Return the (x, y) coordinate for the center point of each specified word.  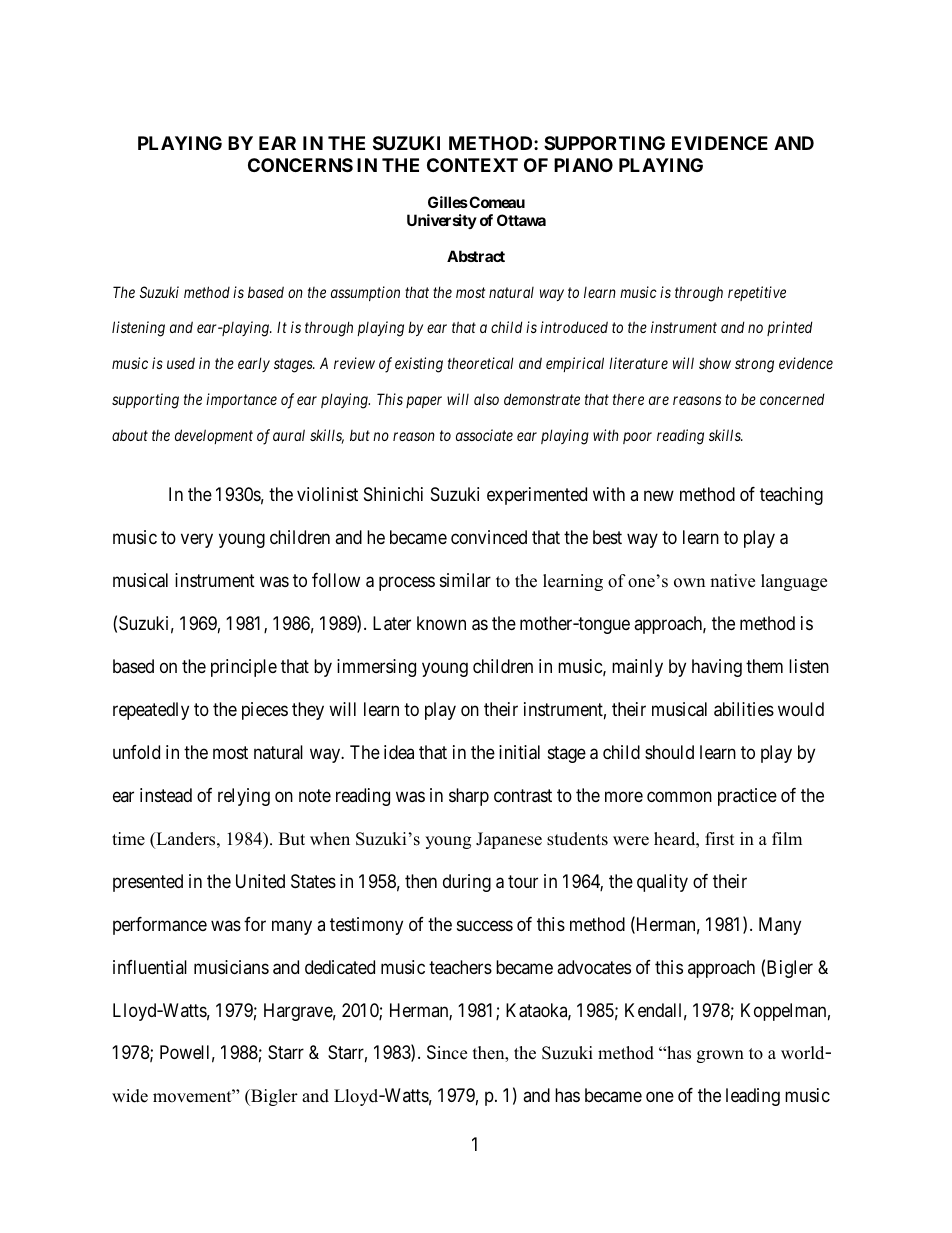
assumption (365, 293)
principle (244, 668)
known (441, 623)
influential (150, 967)
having (717, 668)
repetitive (757, 293)
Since (447, 1052)
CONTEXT (472, 165)
